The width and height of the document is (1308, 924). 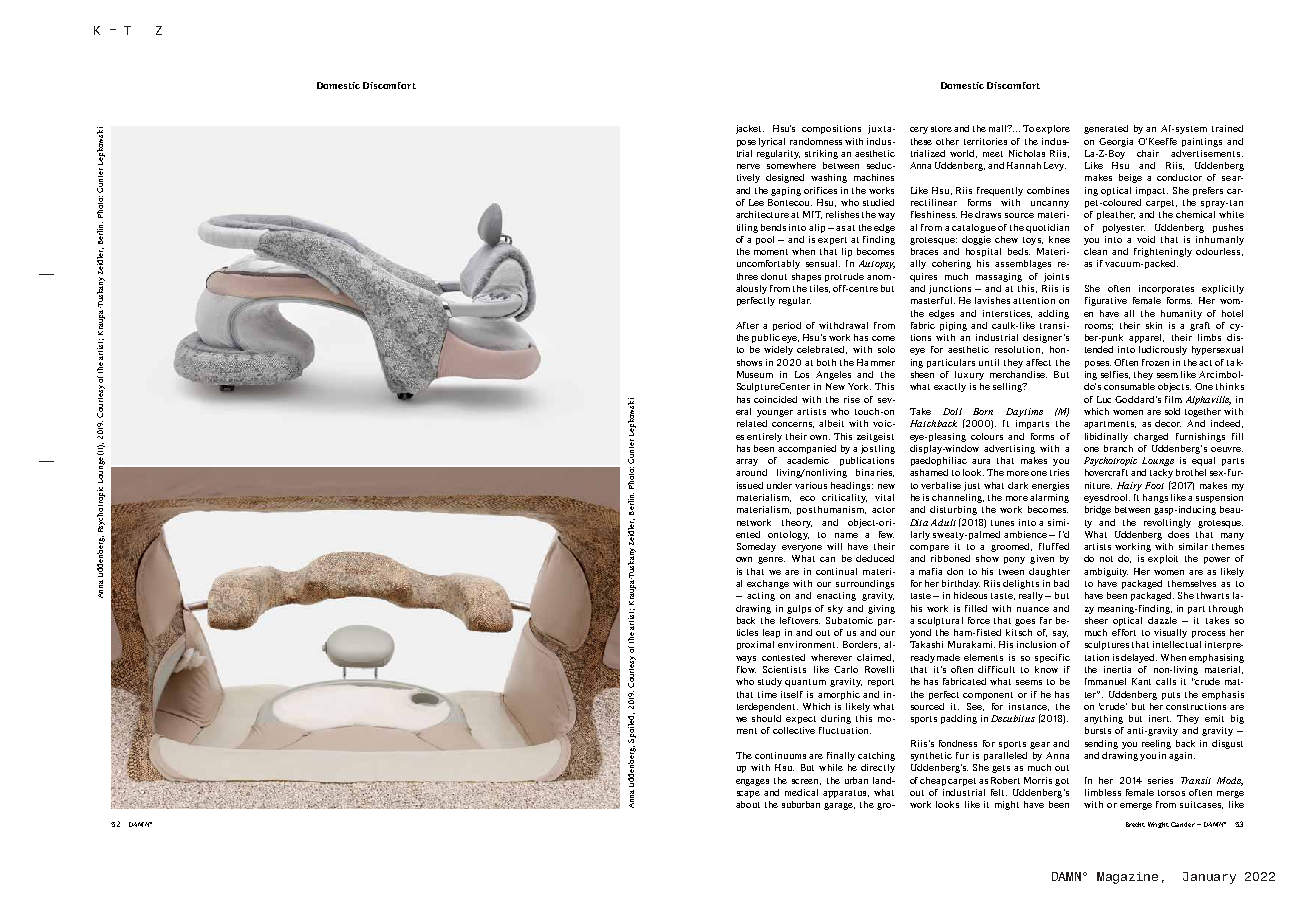 What do you see at coordinates (1007, 314) in the document?
I see `interstices` at bounding box center [1007, 314].
